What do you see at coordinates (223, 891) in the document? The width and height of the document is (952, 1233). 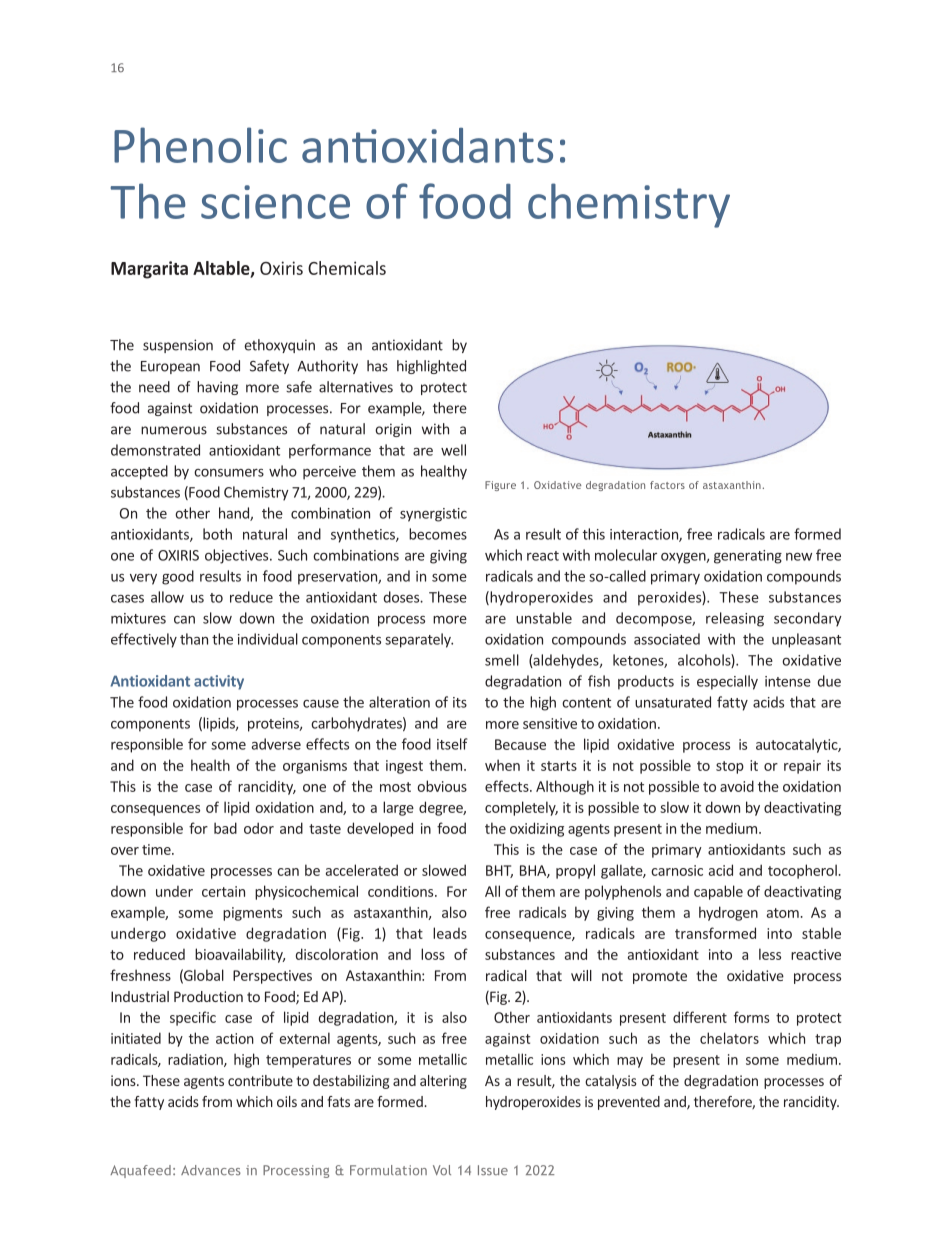 I see `certain` at bounding box center [223, 891].
